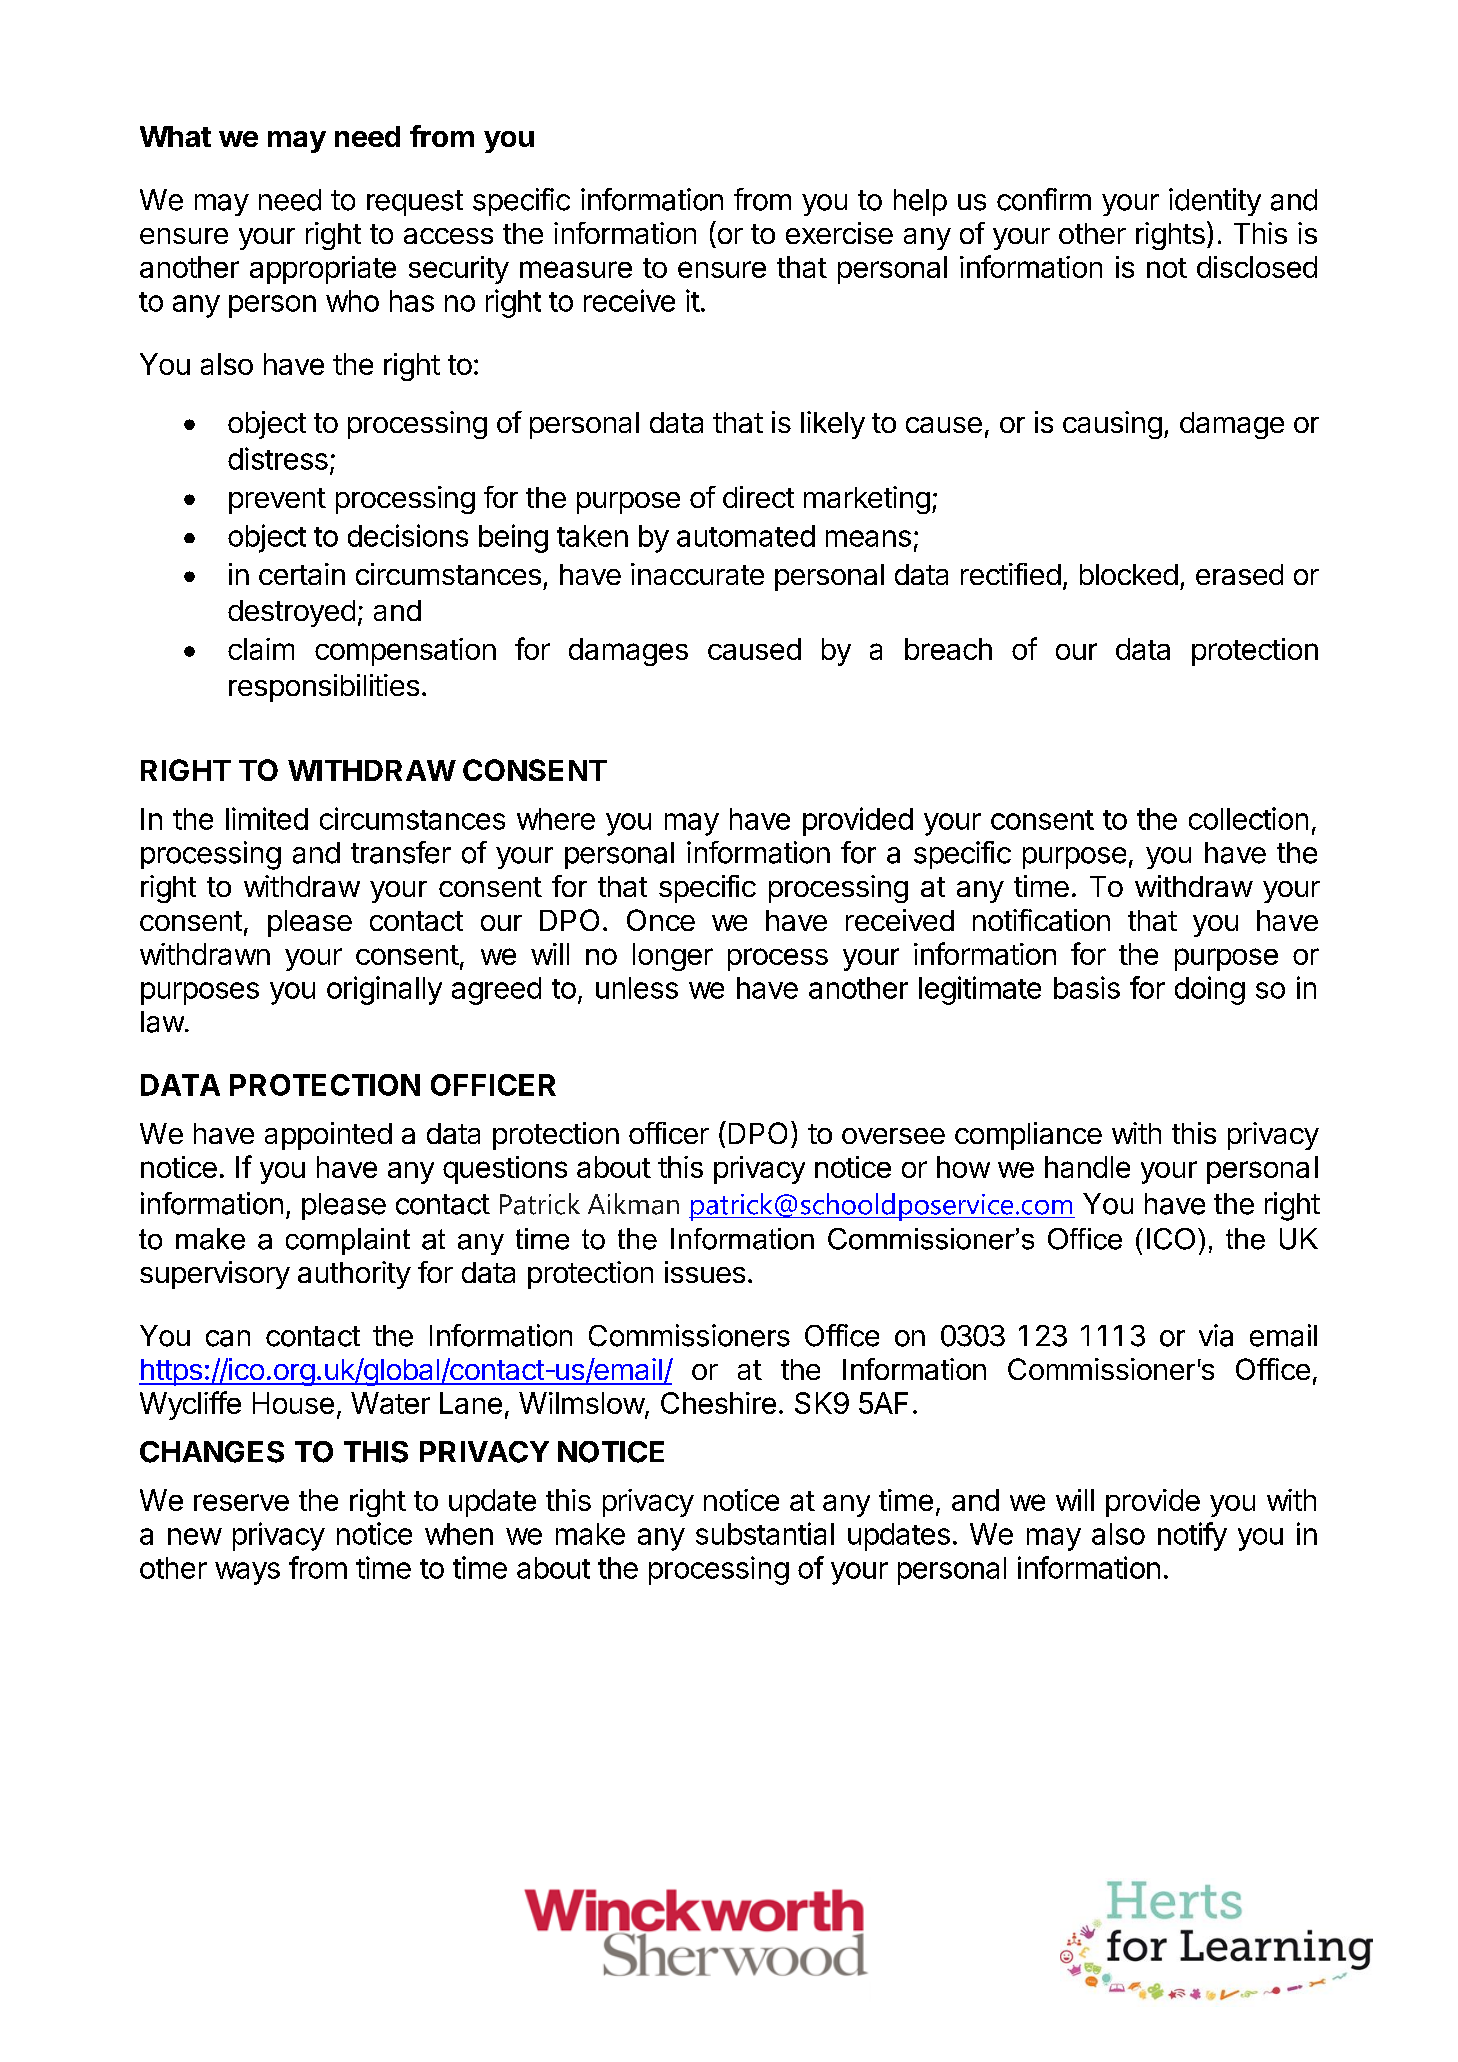 Image resolution: width=1458 pixels, height=2062 pixels. I want to click on basis, so click(1087, 987).
